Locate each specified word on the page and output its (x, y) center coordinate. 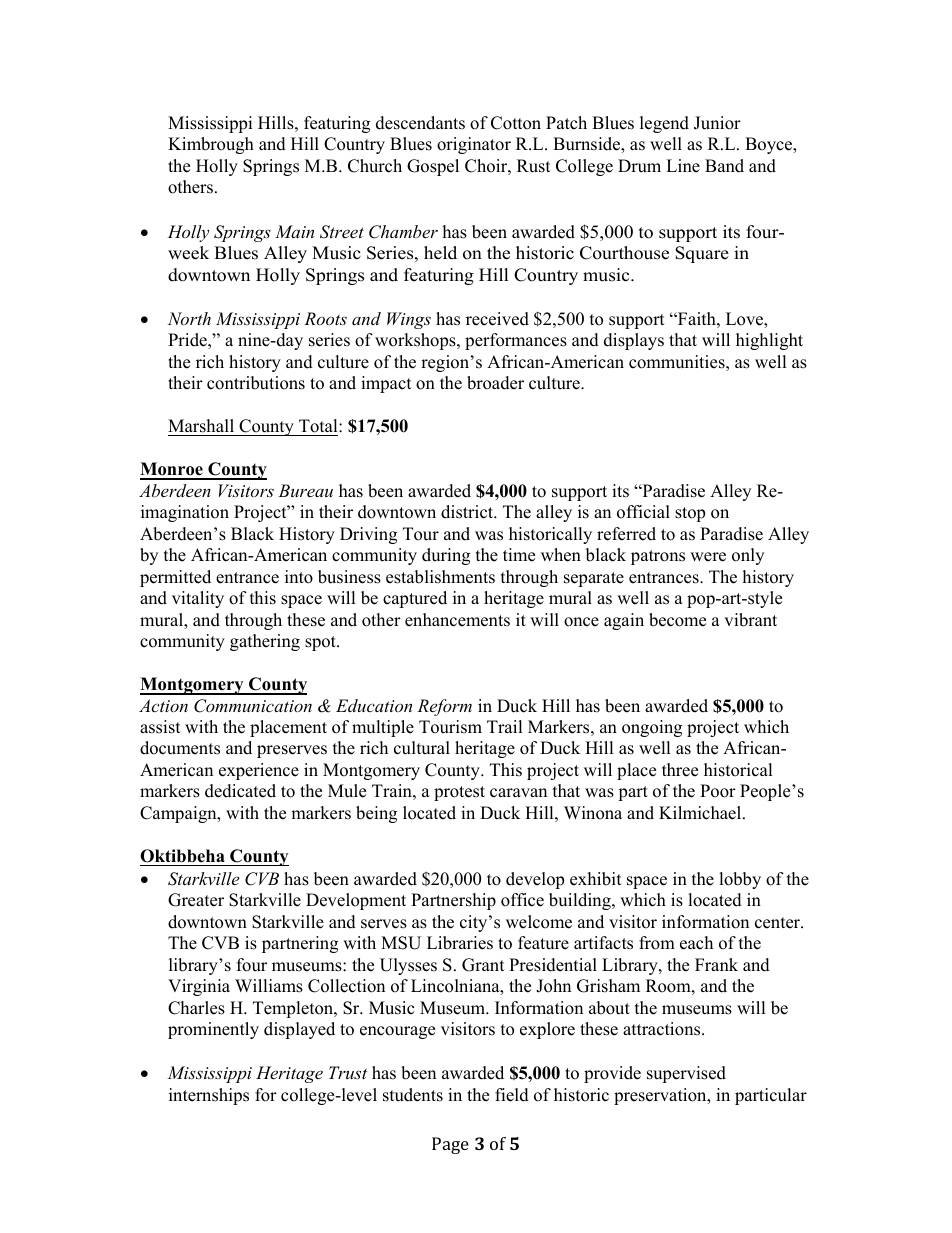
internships (209, 1096)
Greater (196, 900)
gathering (265, 642)
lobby (740, 880)
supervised (686, 1074)
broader (495, 383)
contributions (256, 383)
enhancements (457, 620)
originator (474, 145)
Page (450, 1145)
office (522, 900)
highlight (769, 341)
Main (294, 231)
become (677, 620)
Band (724, 166)
